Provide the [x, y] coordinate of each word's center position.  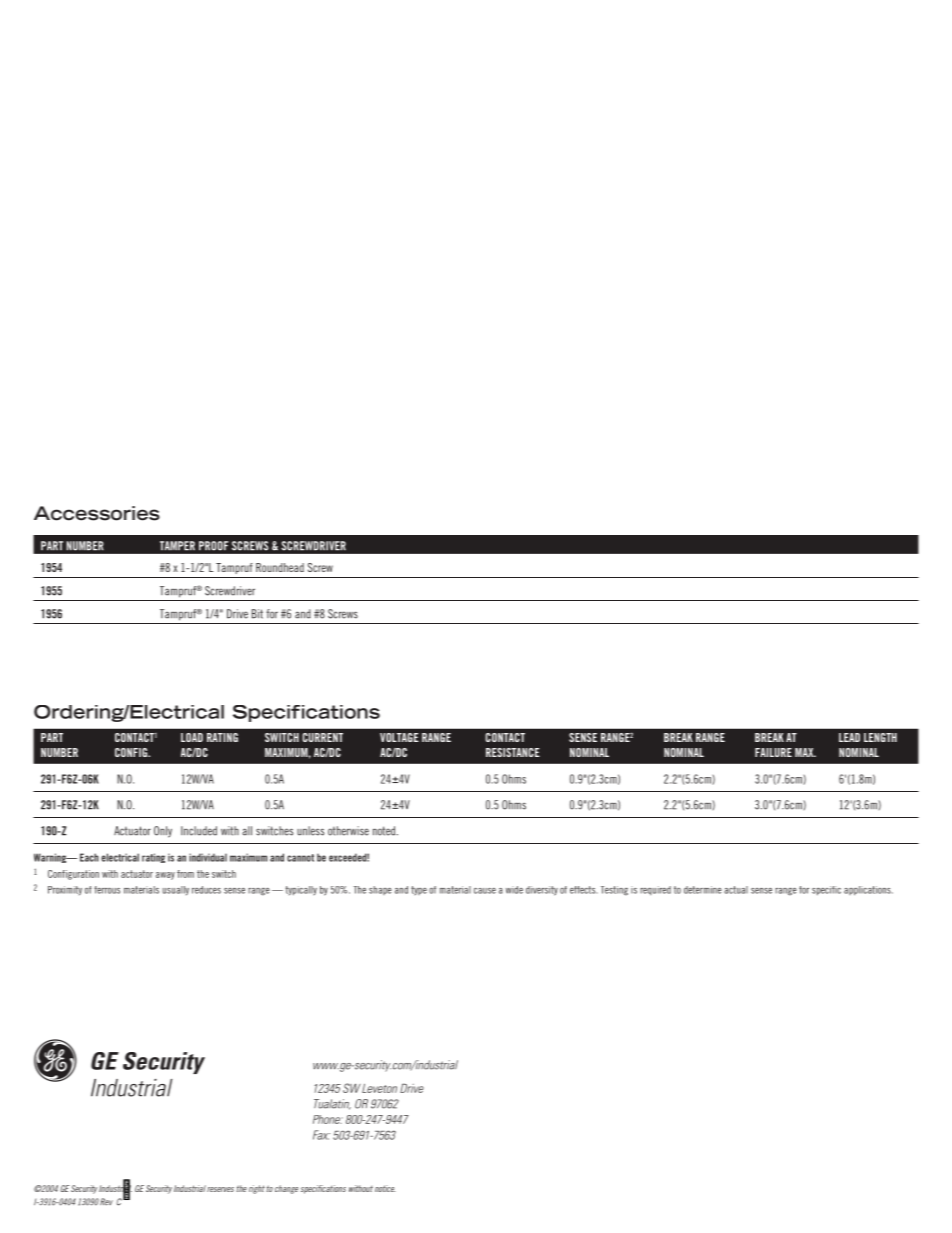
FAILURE [773, 752]
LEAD [849, 737]
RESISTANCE [513, 752]
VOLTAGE [399, 737]
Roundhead [280, 567]
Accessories [97, 513]
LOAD [192, 737]
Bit [257, 614]
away [165, 876]
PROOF [213, 546]
